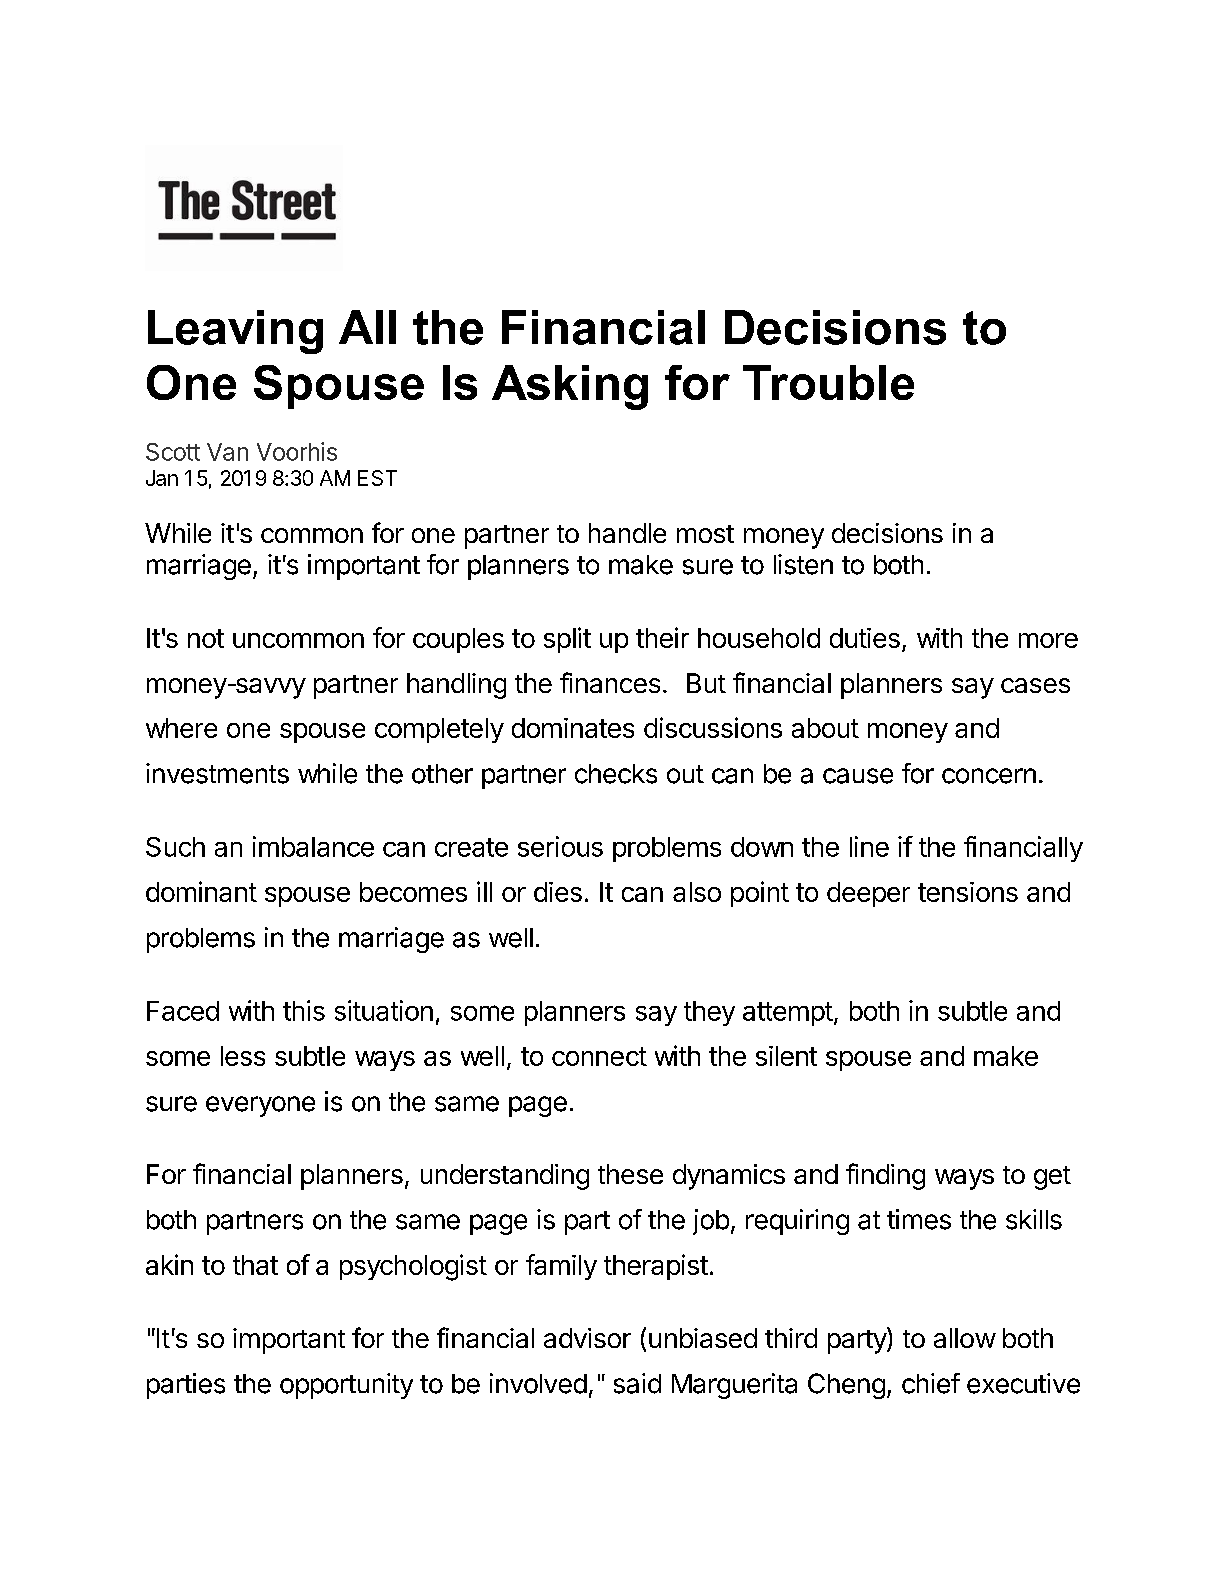  I want to click on Leaving, so click(235, 332).
